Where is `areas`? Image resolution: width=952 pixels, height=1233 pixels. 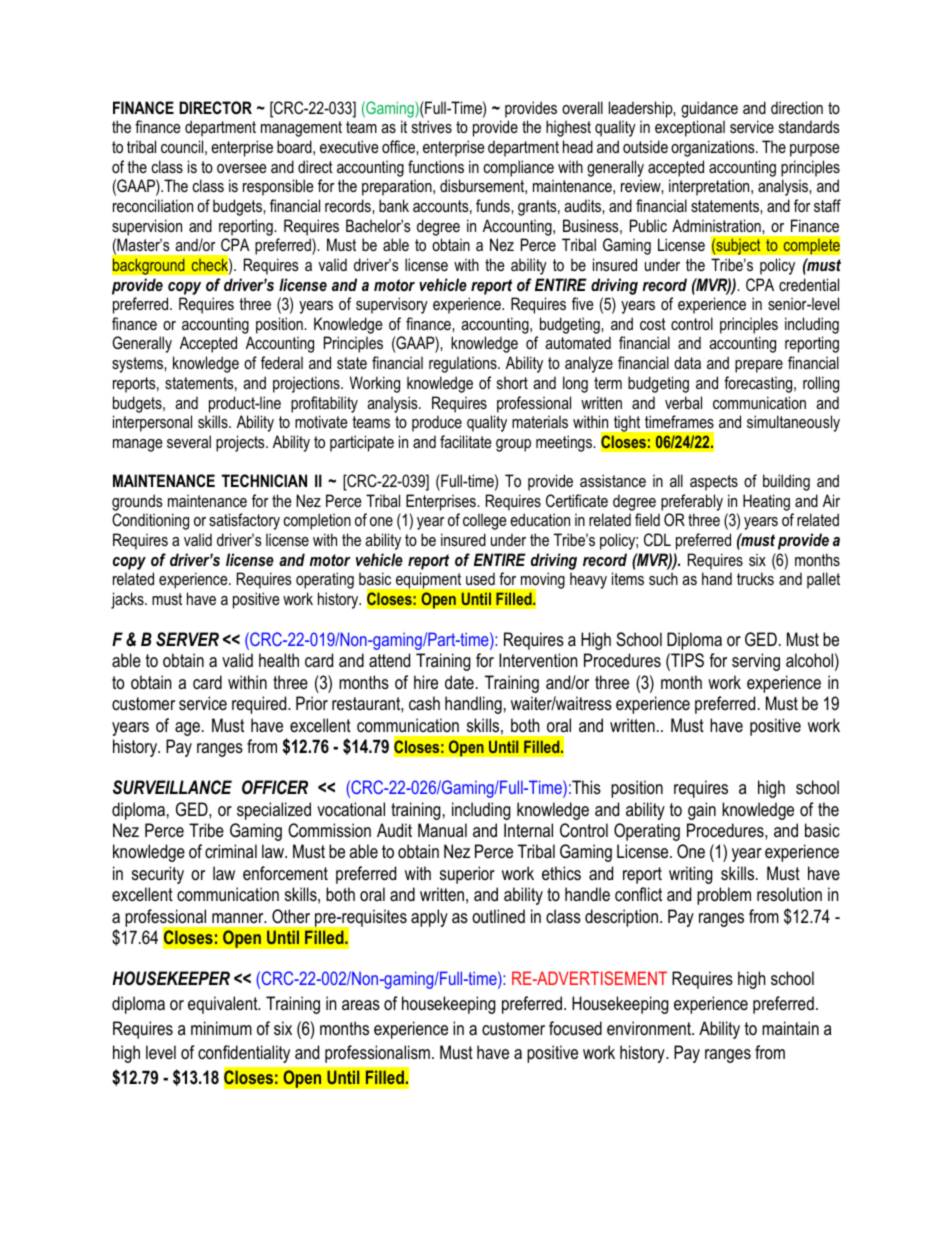 areas is located at coordinates (361, 1005).
